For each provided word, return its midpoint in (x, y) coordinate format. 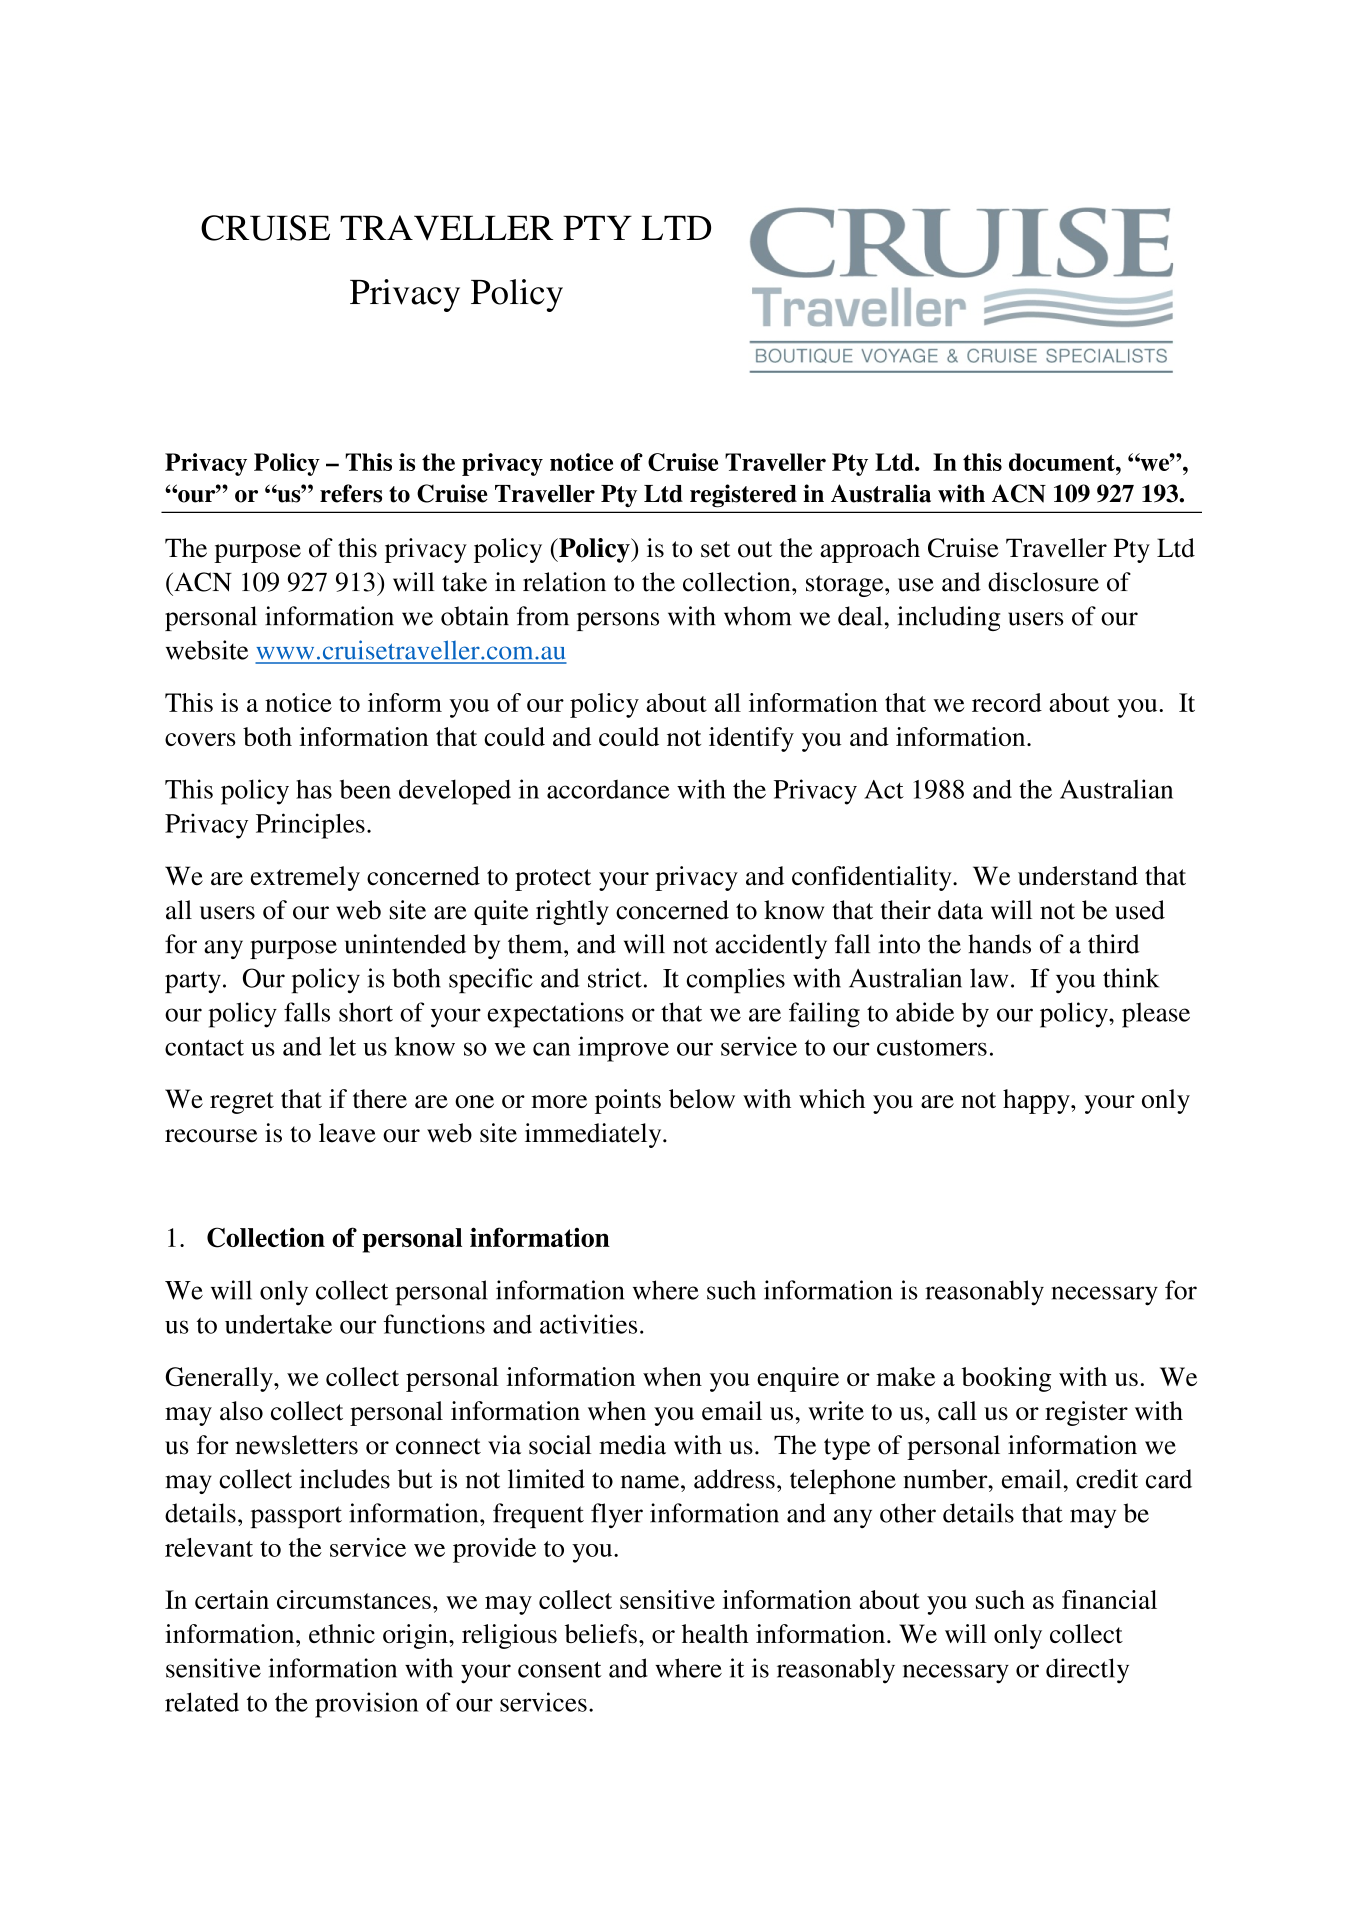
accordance (608, 789)
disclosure (1043, 582)
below (702, 1098)
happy (1037, 1101)
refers (351, 493)
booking (1006, 1379)
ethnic (342, 1633)
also (241, 1411)
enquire (798, 1379)
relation (564, 582)
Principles (310, 826)
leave (347, 1133)
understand (1078, 876)
